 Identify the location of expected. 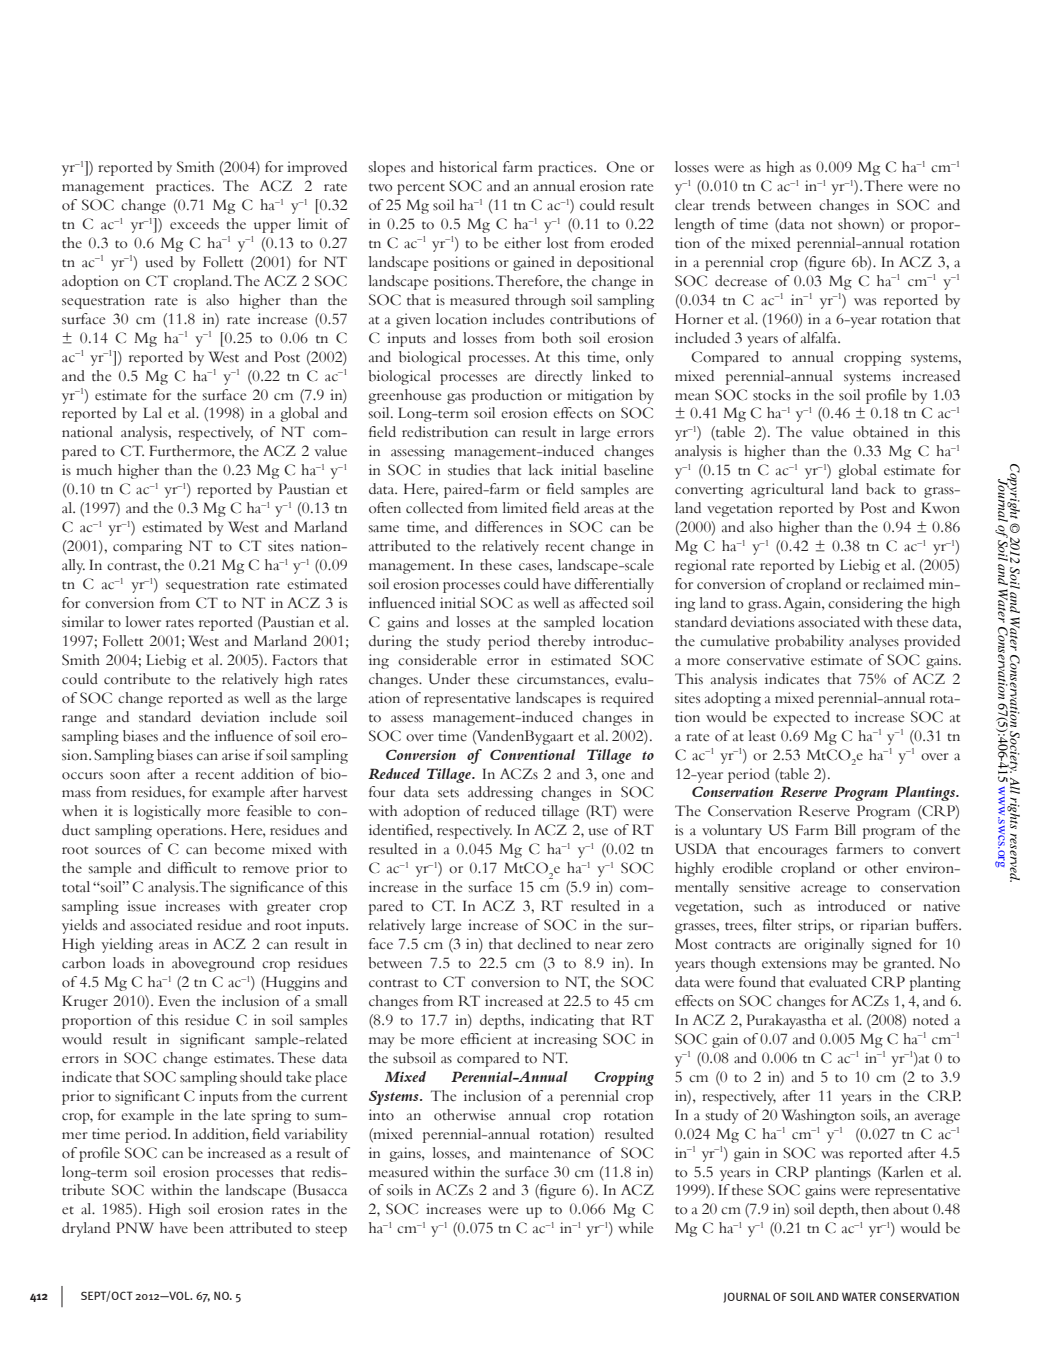
(801, 718).
